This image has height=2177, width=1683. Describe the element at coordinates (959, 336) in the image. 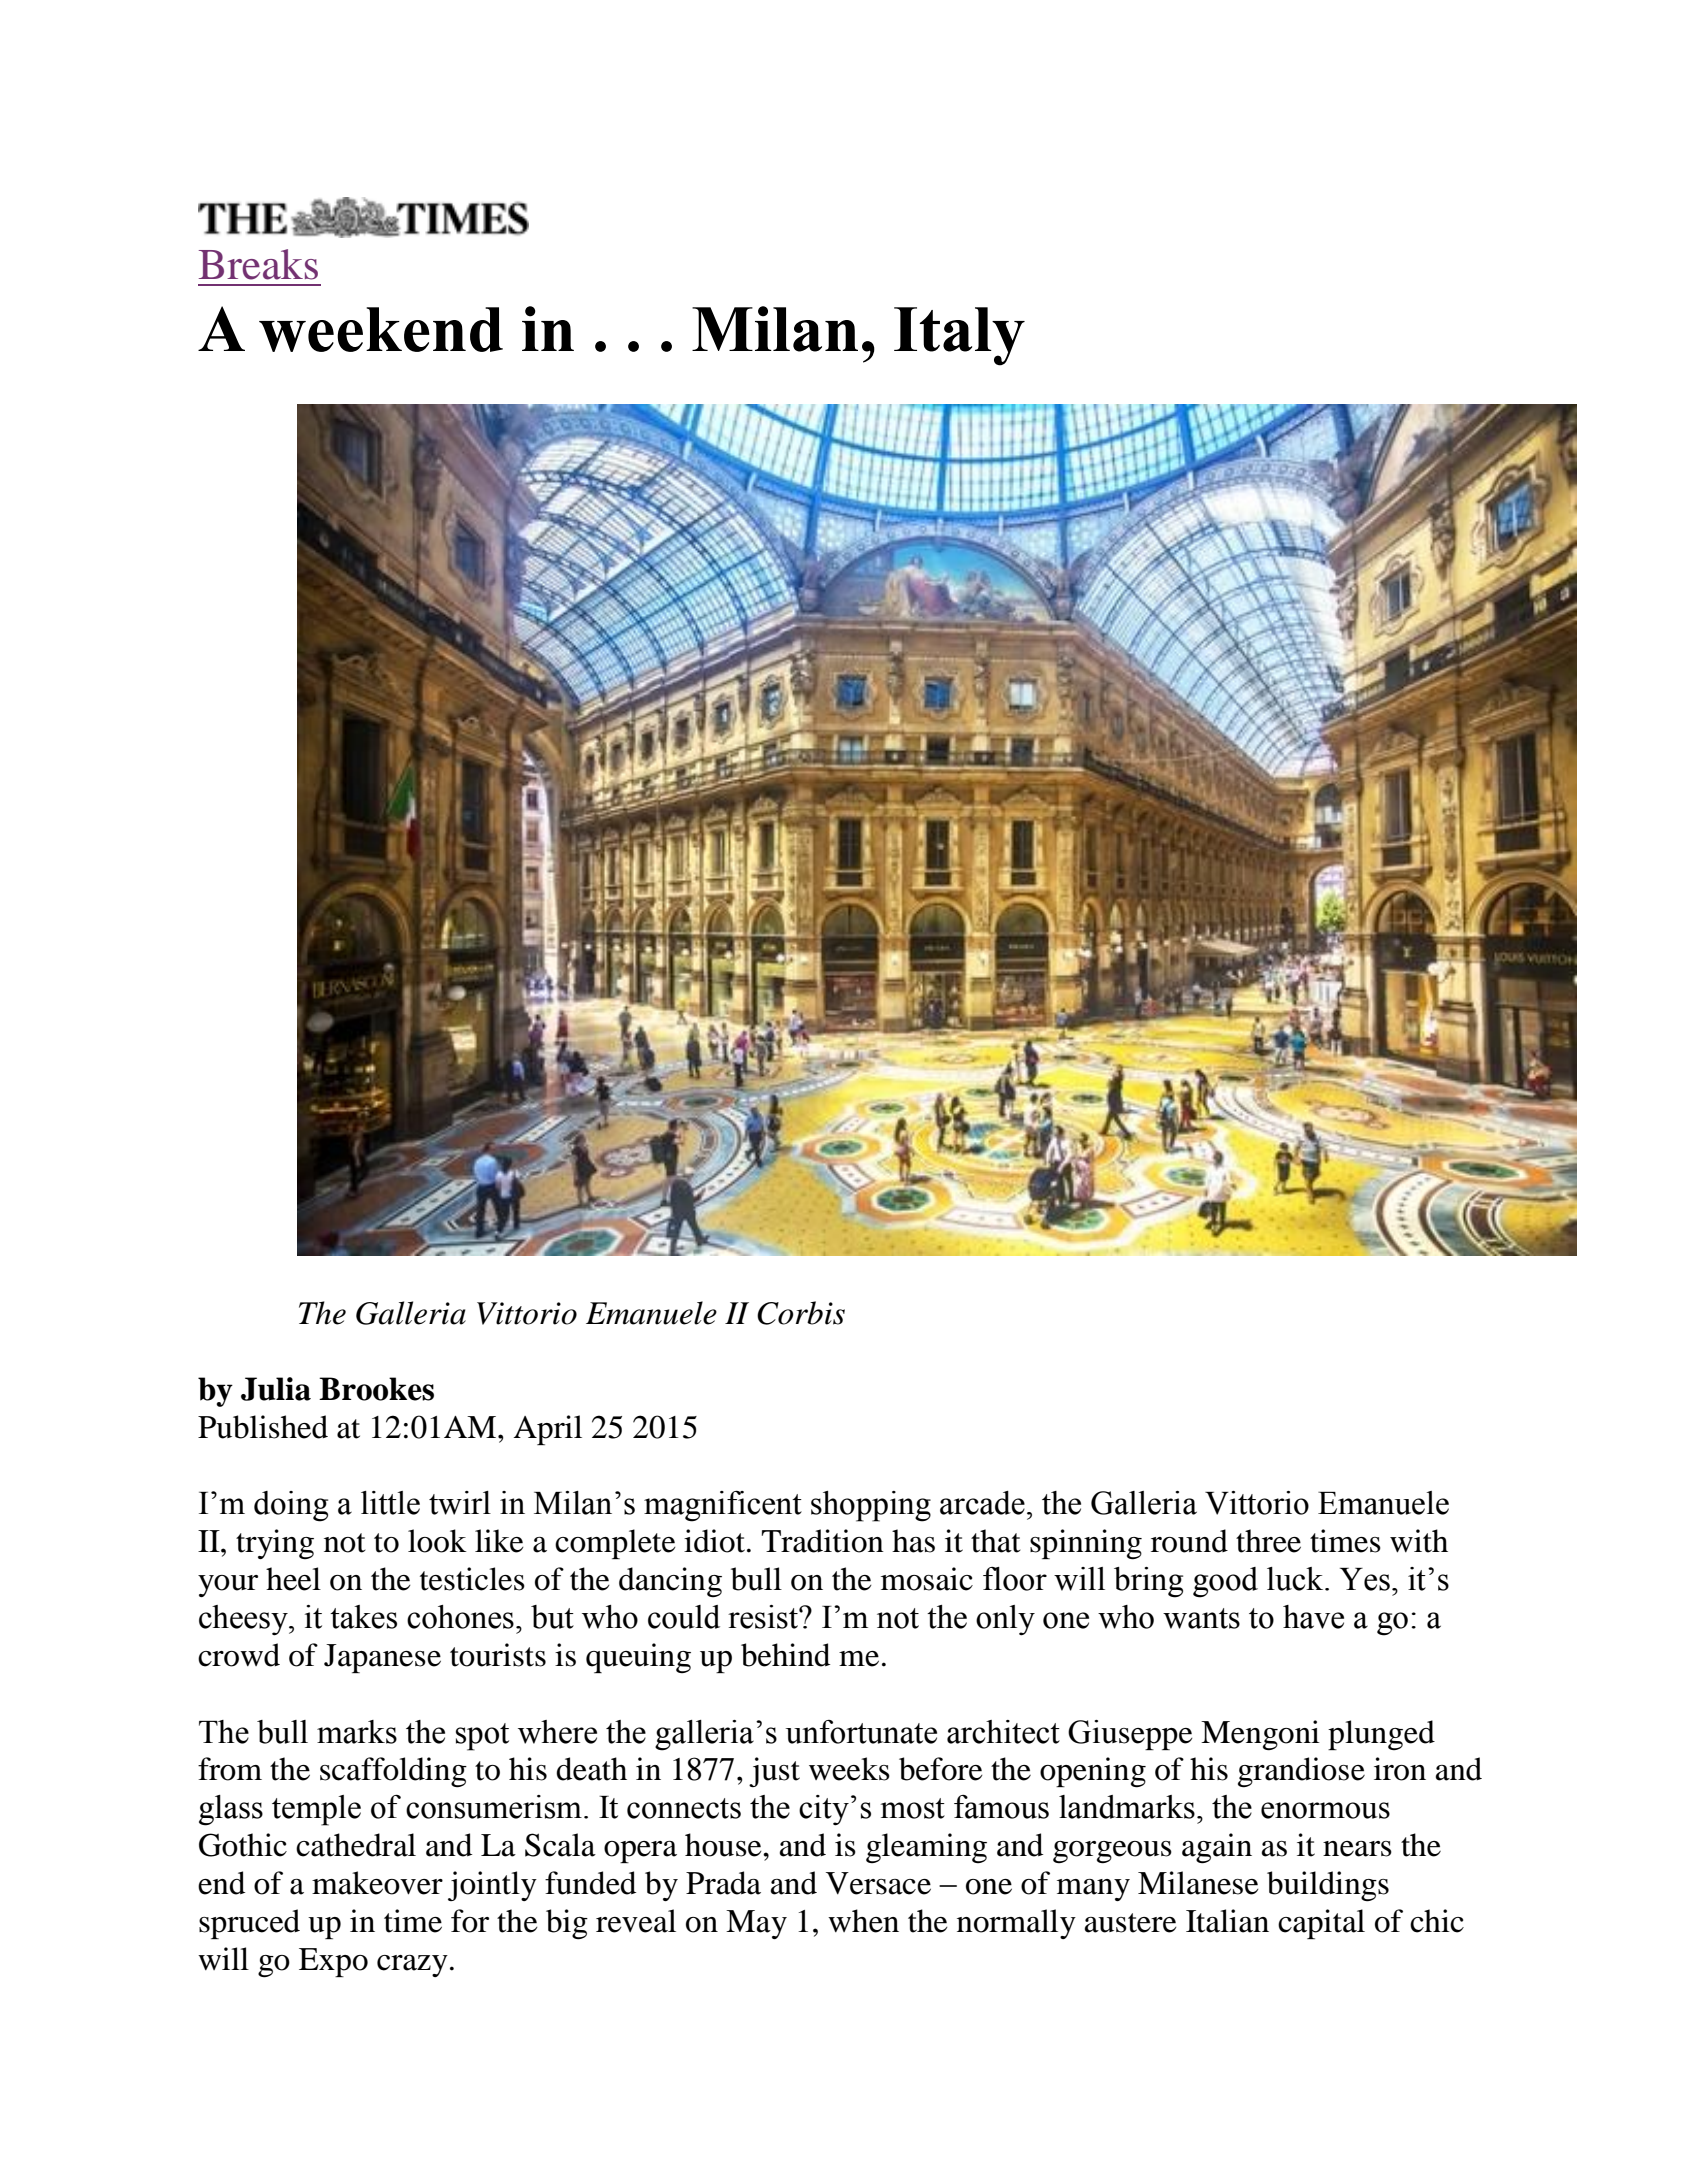

I see `Italy` at that location.
